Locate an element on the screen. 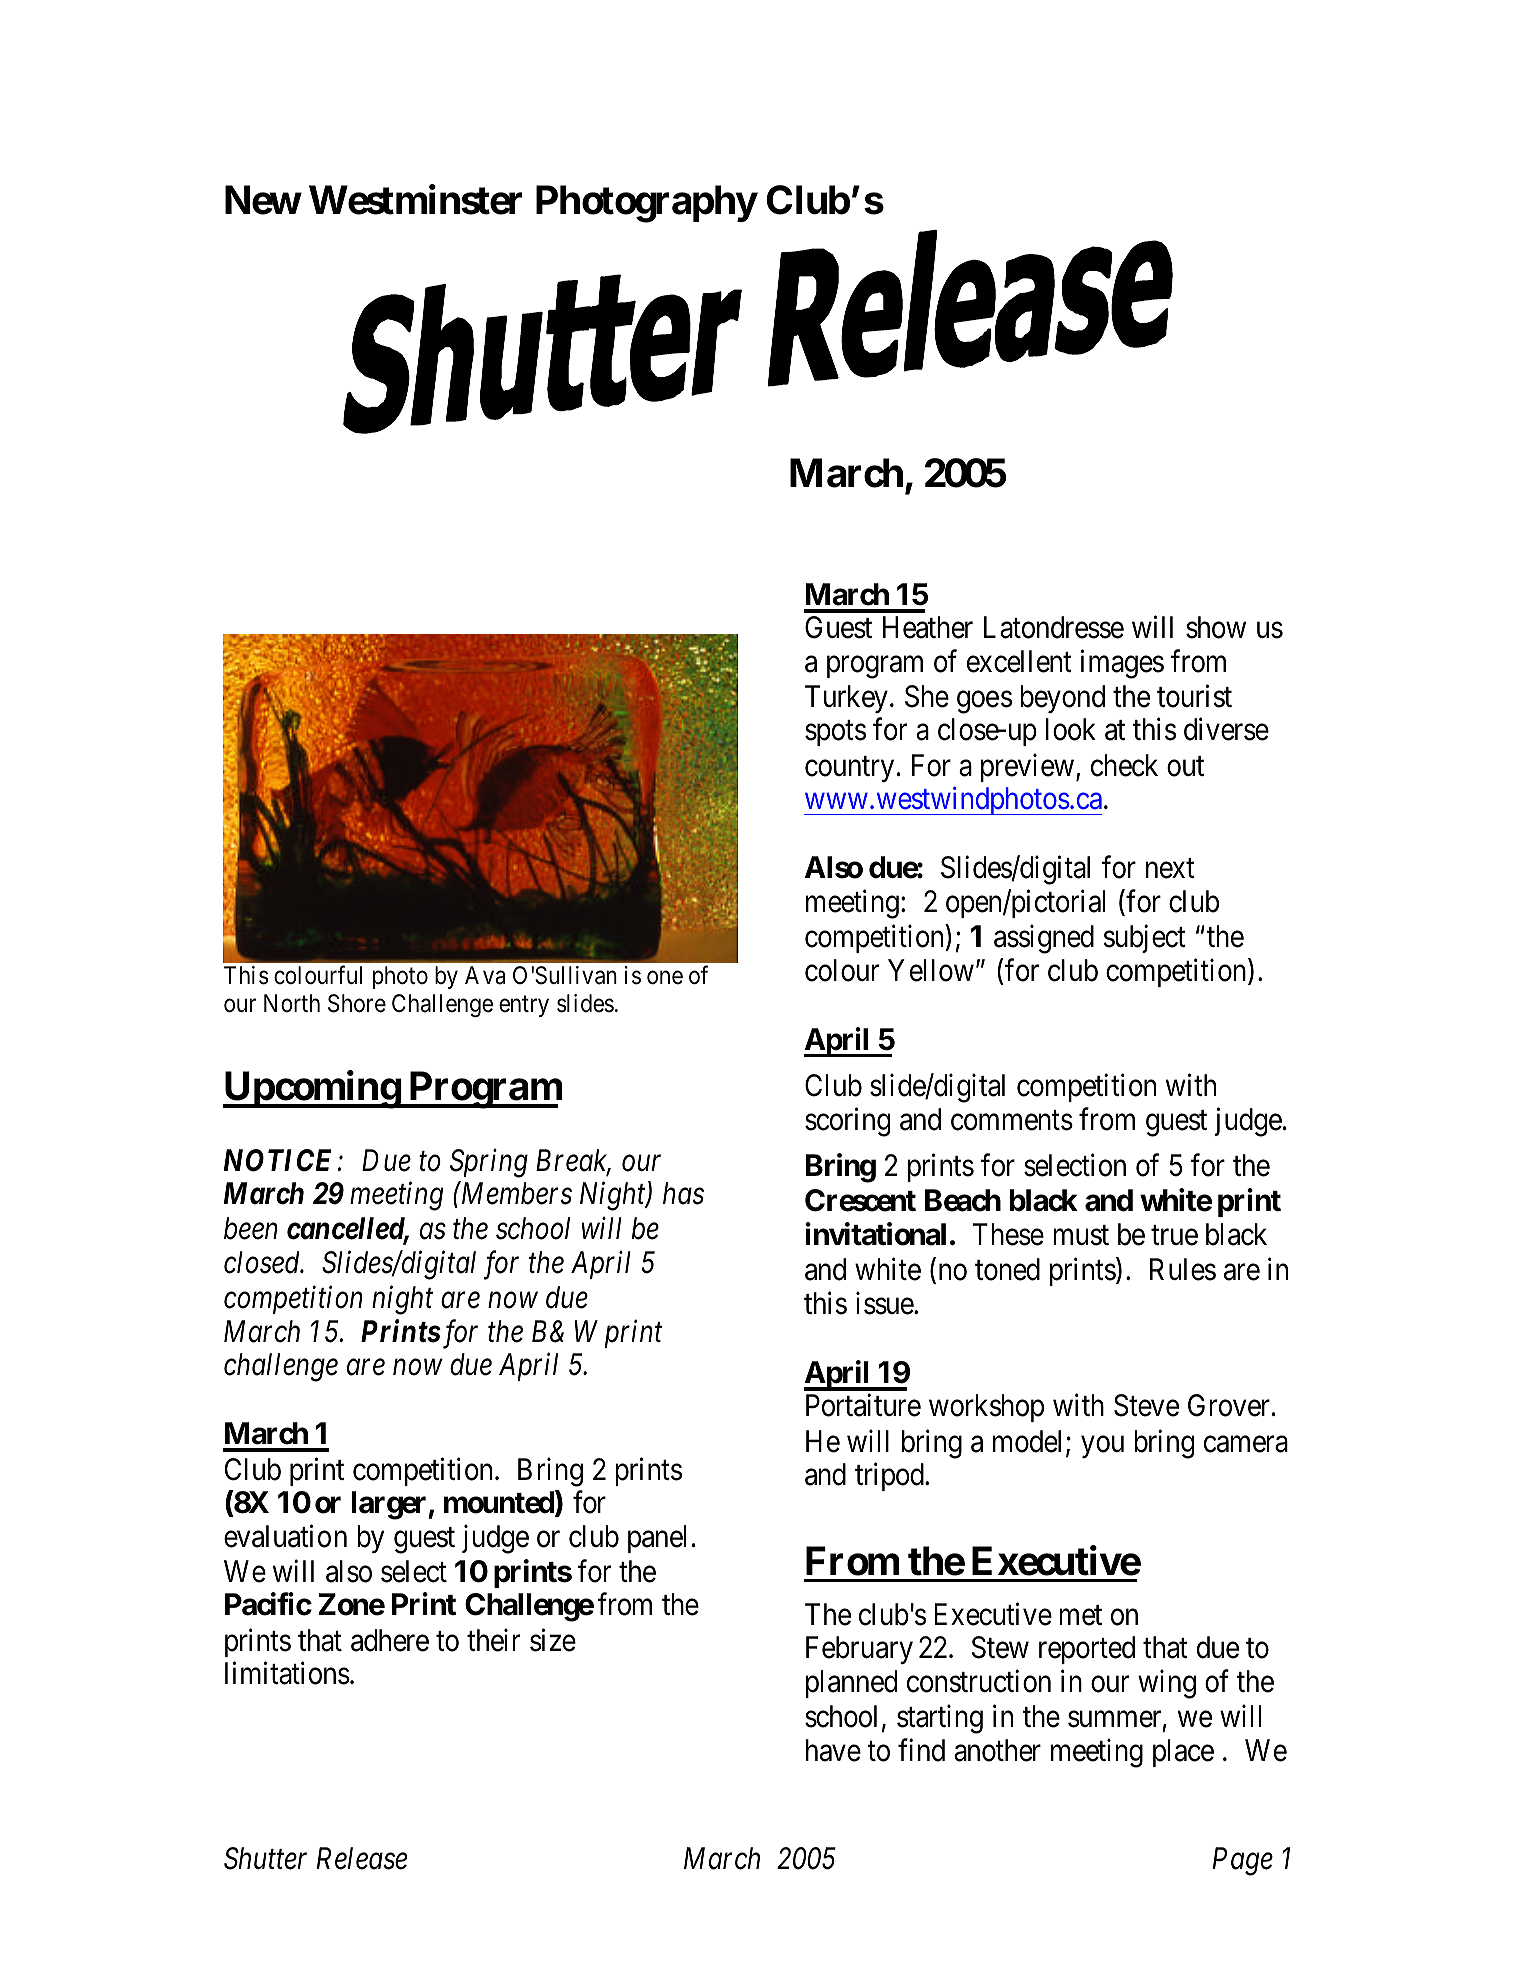 The height and width of the screenshot is (1966, 1519). subject is located at coordinates (1144, 939).
